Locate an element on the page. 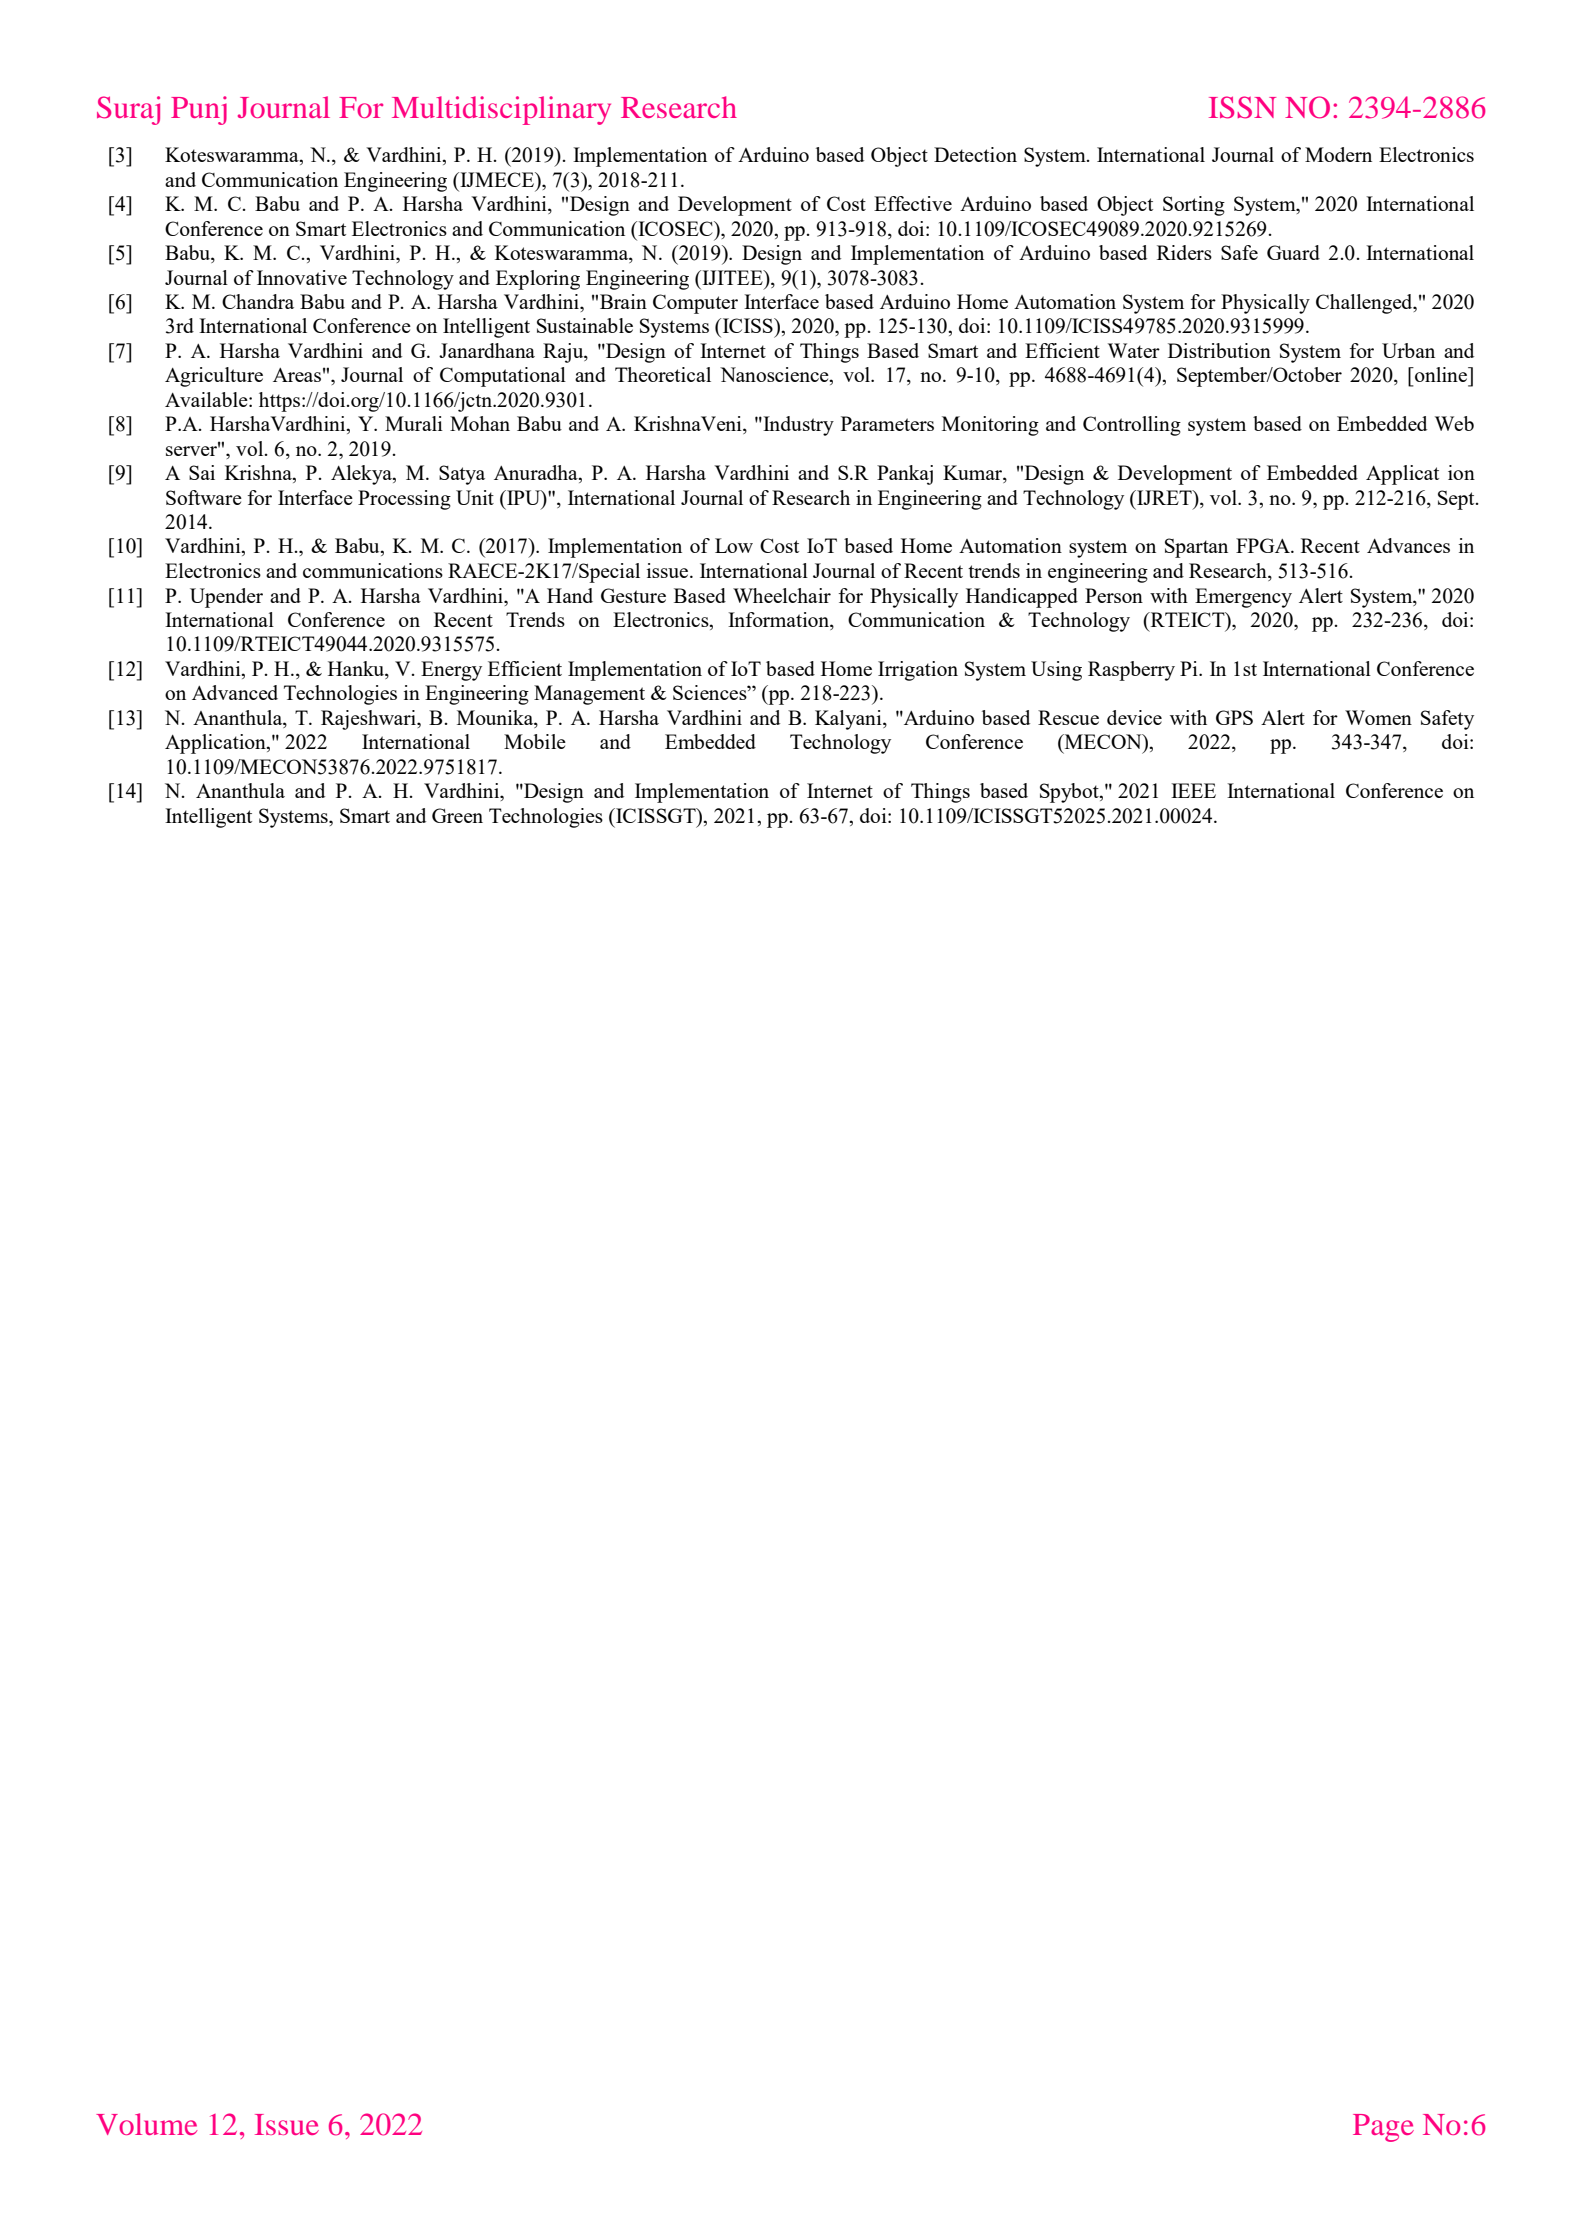 The width and height of the image is (1582, 2238). Modern is located at coordinates (1338, 154).
